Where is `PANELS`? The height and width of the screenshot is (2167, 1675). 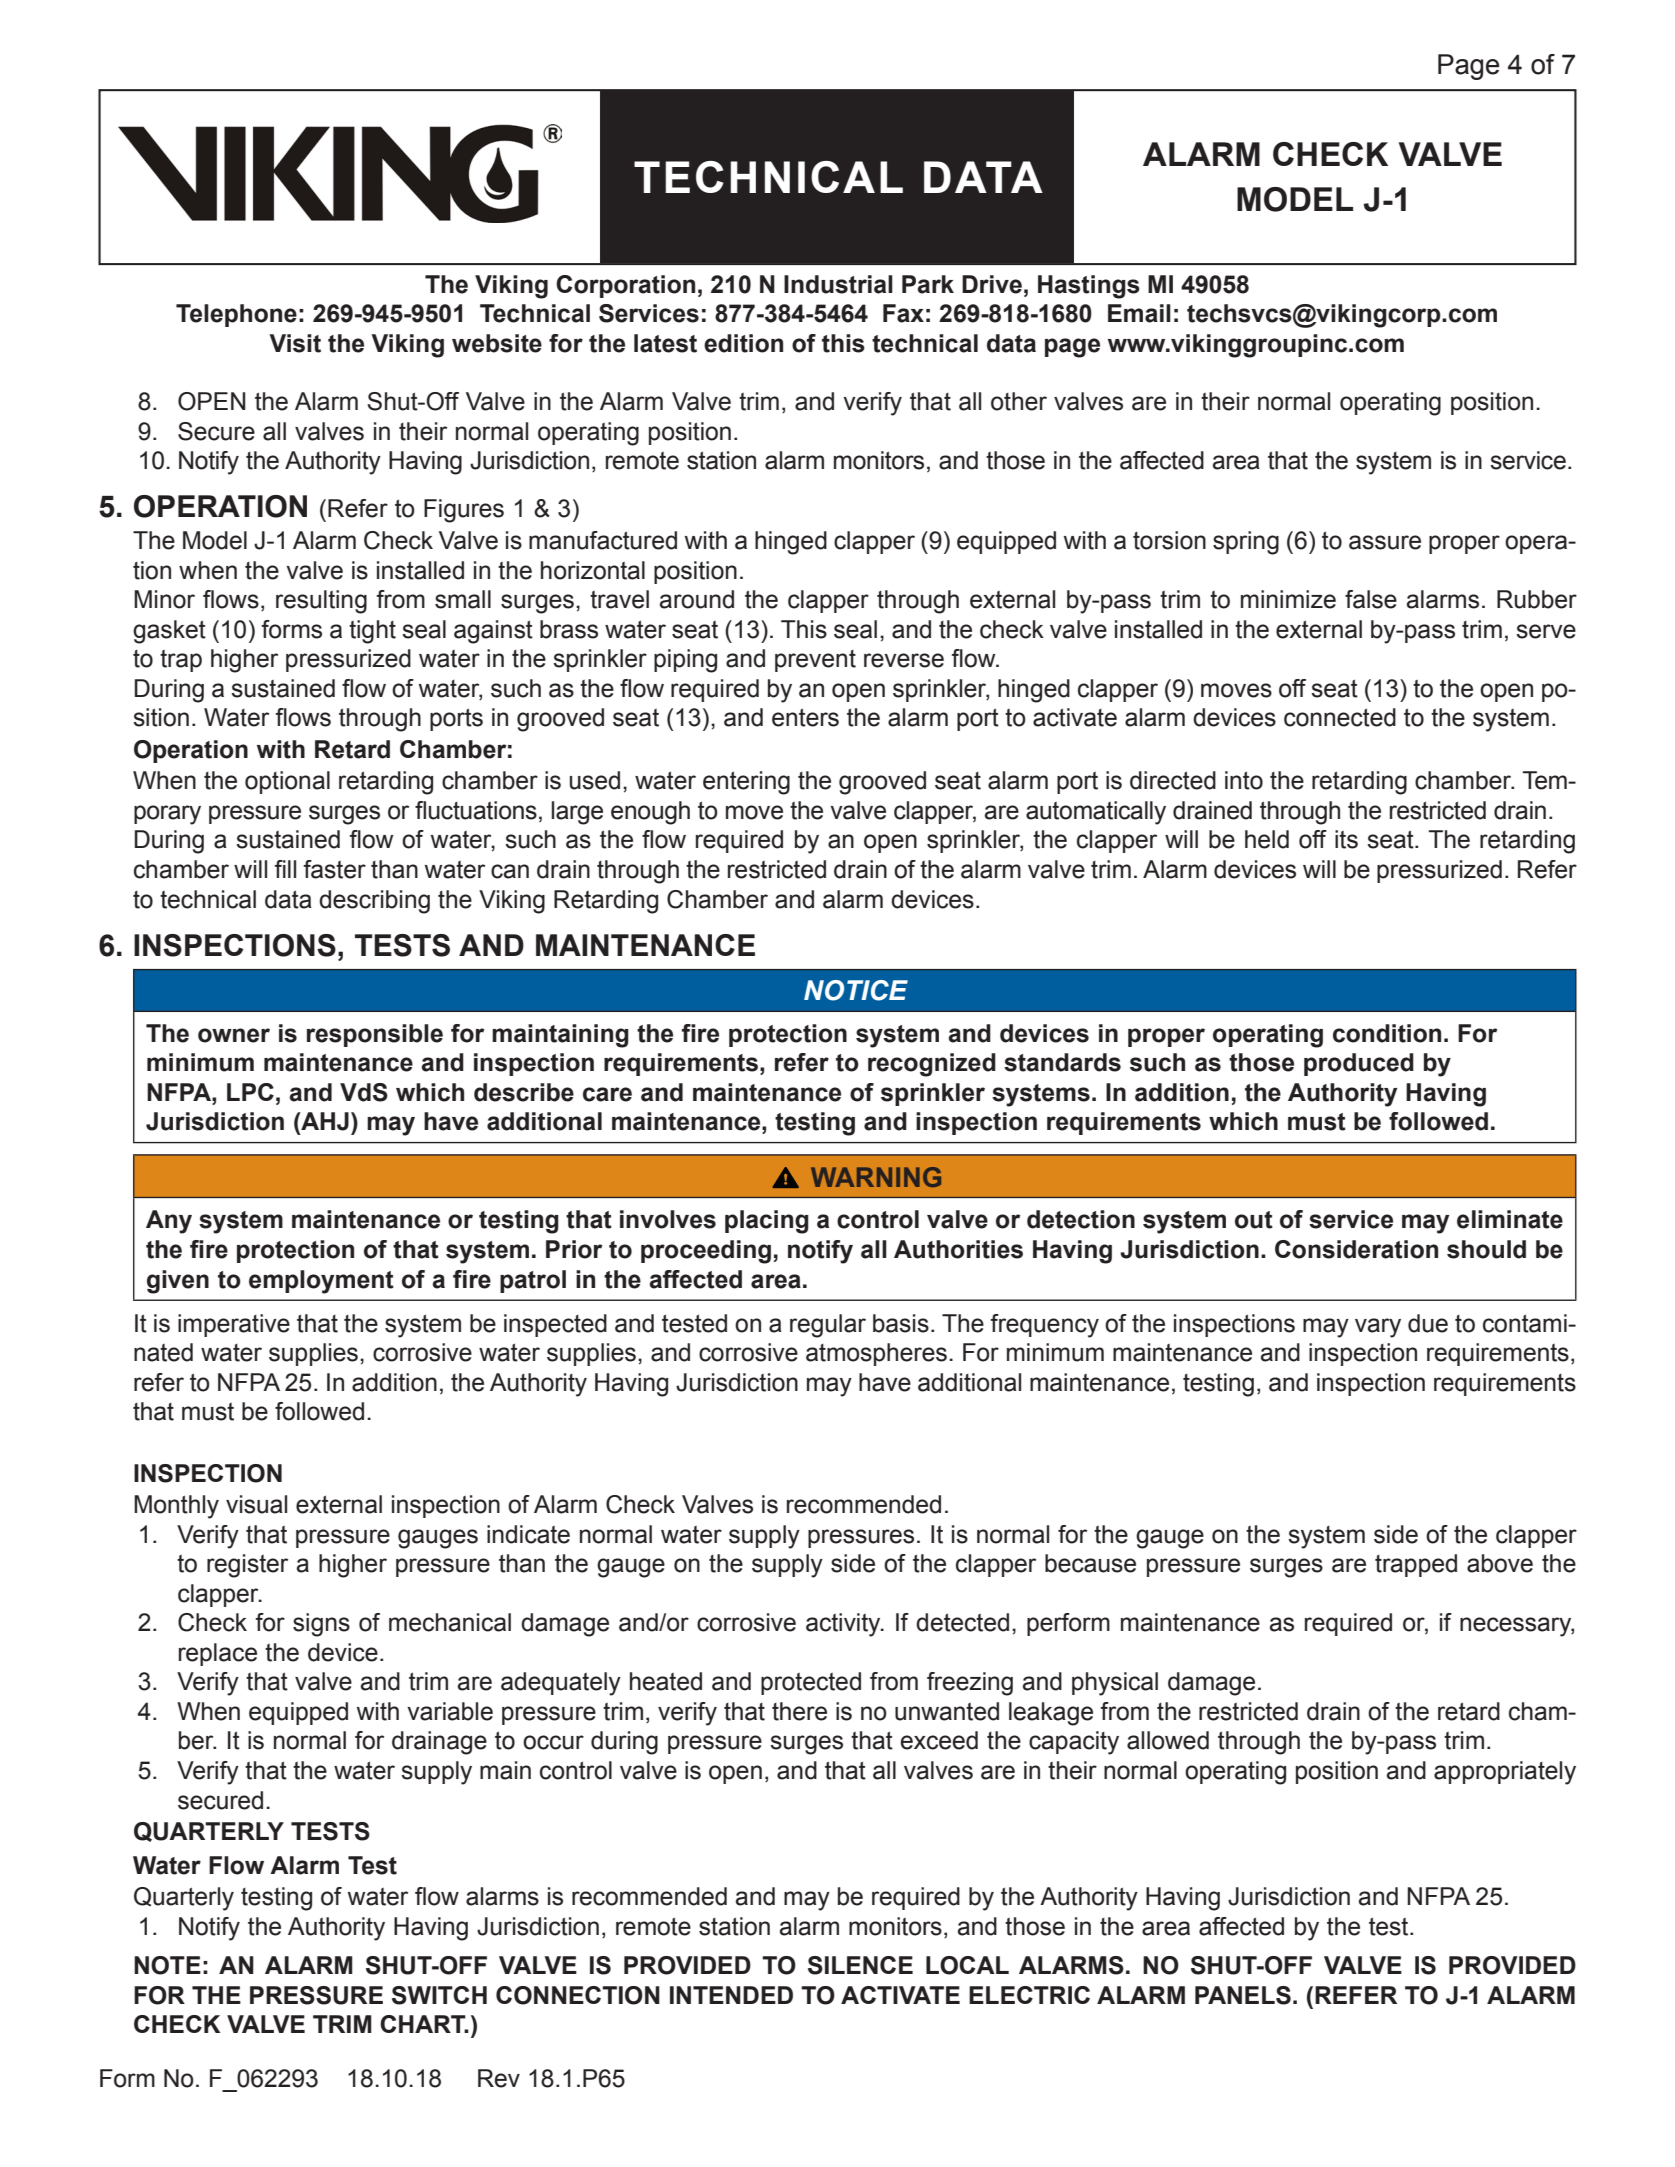
PANELS is located at coordinates (1243, 1995).
